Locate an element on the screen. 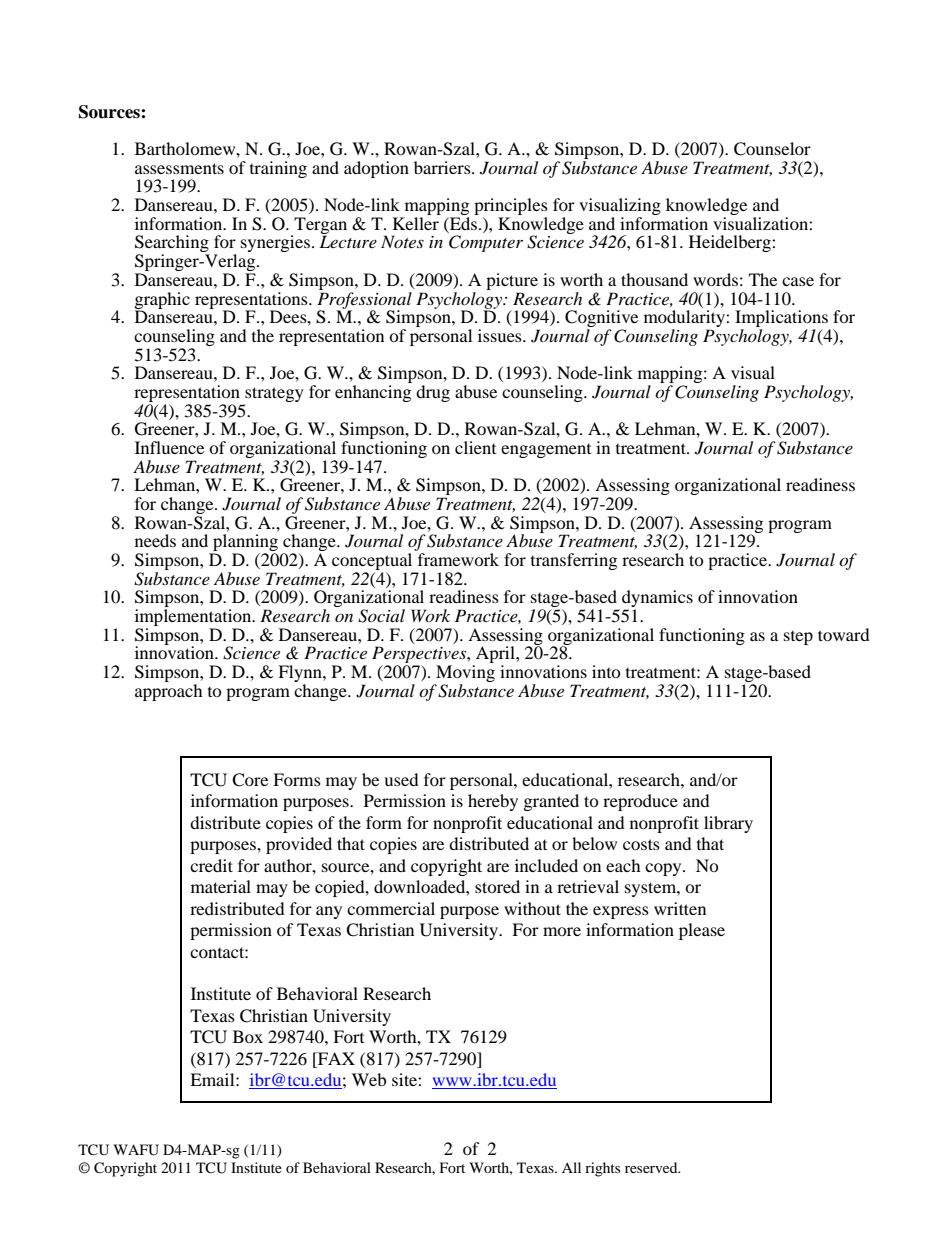 This screenshot has height=1233, width=952. Counselor is located at coordinates (772, 149).
